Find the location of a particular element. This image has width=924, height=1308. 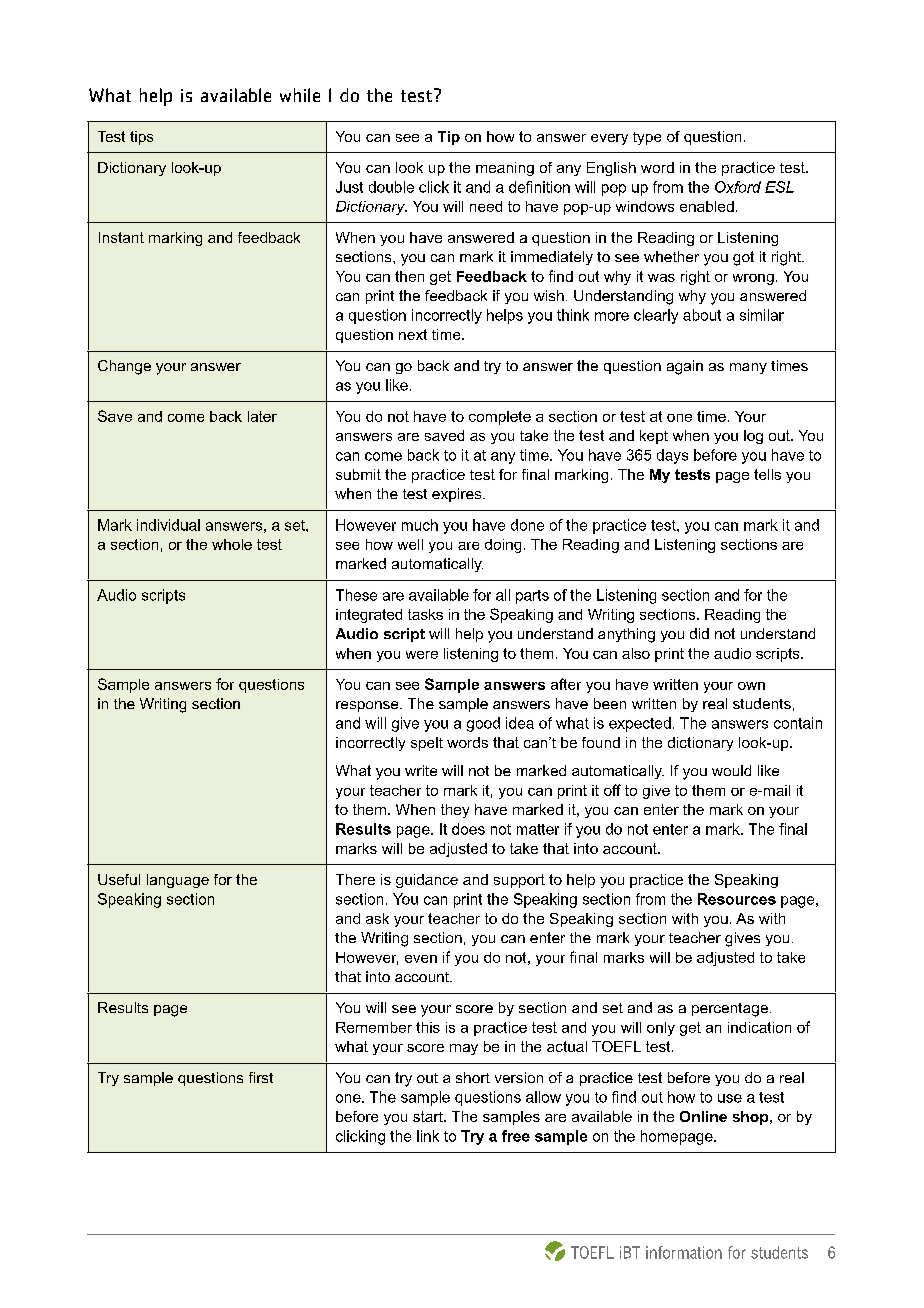

expires is located at coordinates (458, 495).
